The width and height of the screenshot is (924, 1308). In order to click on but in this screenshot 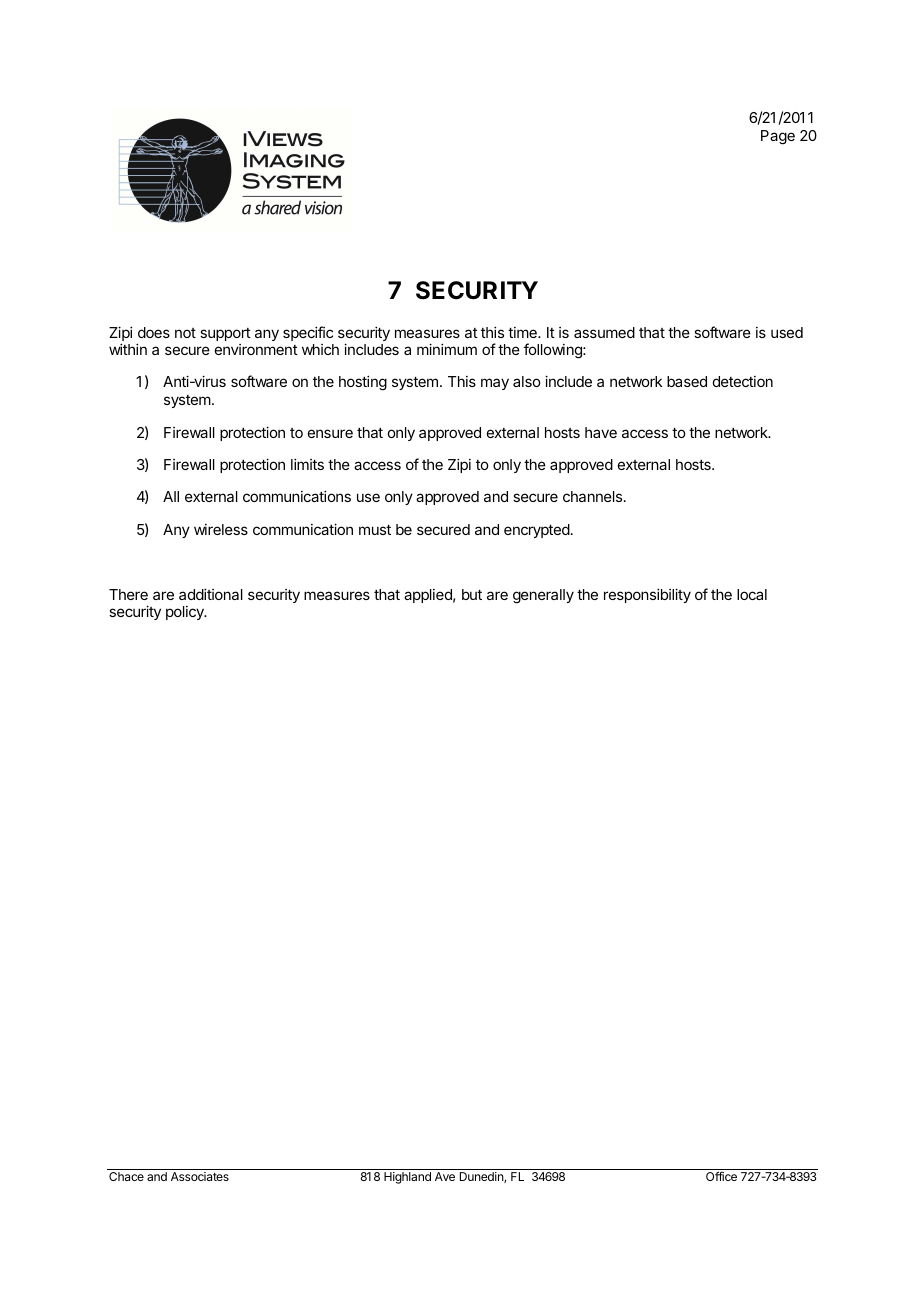, I will do `click(472, 594)`.
